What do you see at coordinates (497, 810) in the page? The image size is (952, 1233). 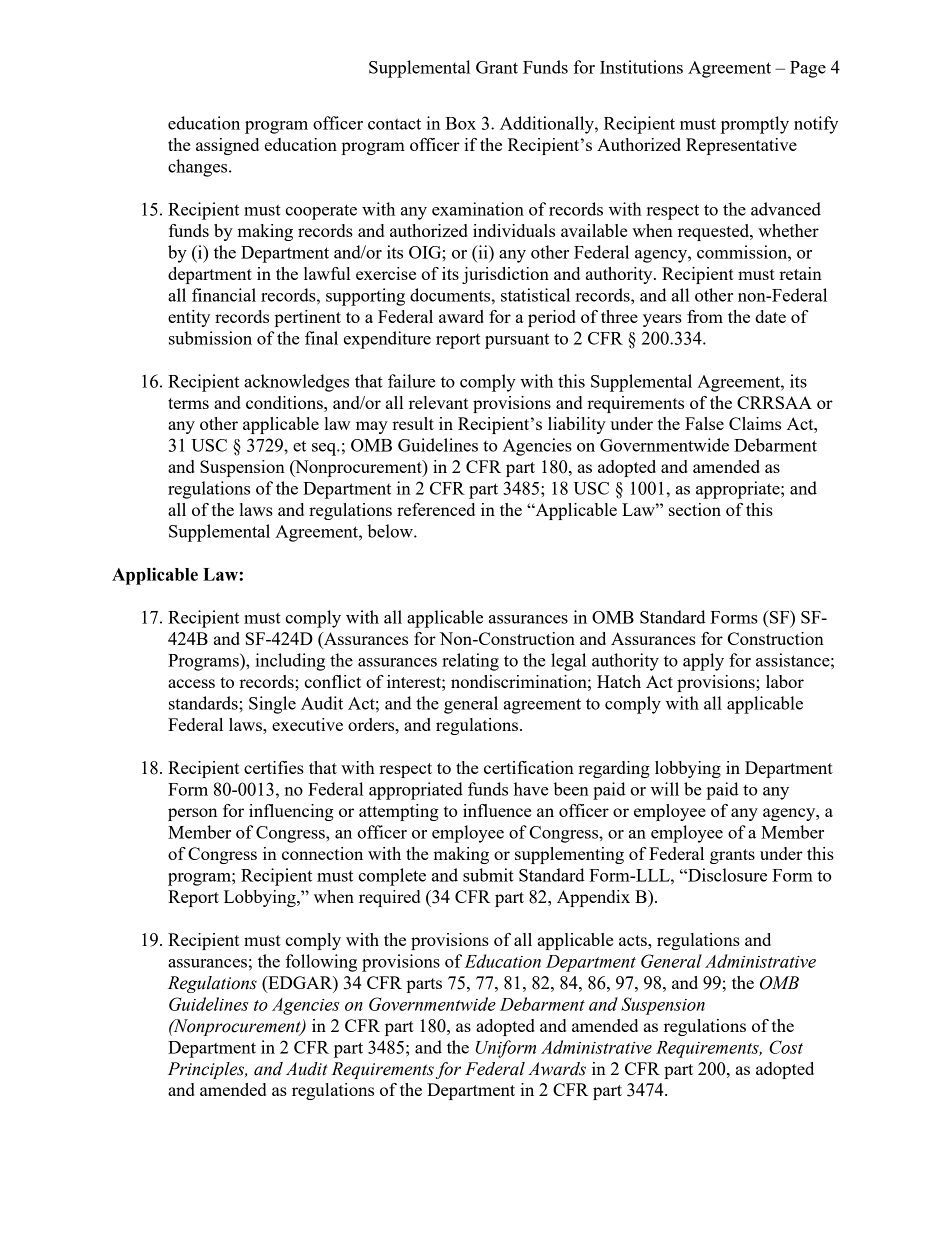 I see `influence` at bounding box center [497, 810].
